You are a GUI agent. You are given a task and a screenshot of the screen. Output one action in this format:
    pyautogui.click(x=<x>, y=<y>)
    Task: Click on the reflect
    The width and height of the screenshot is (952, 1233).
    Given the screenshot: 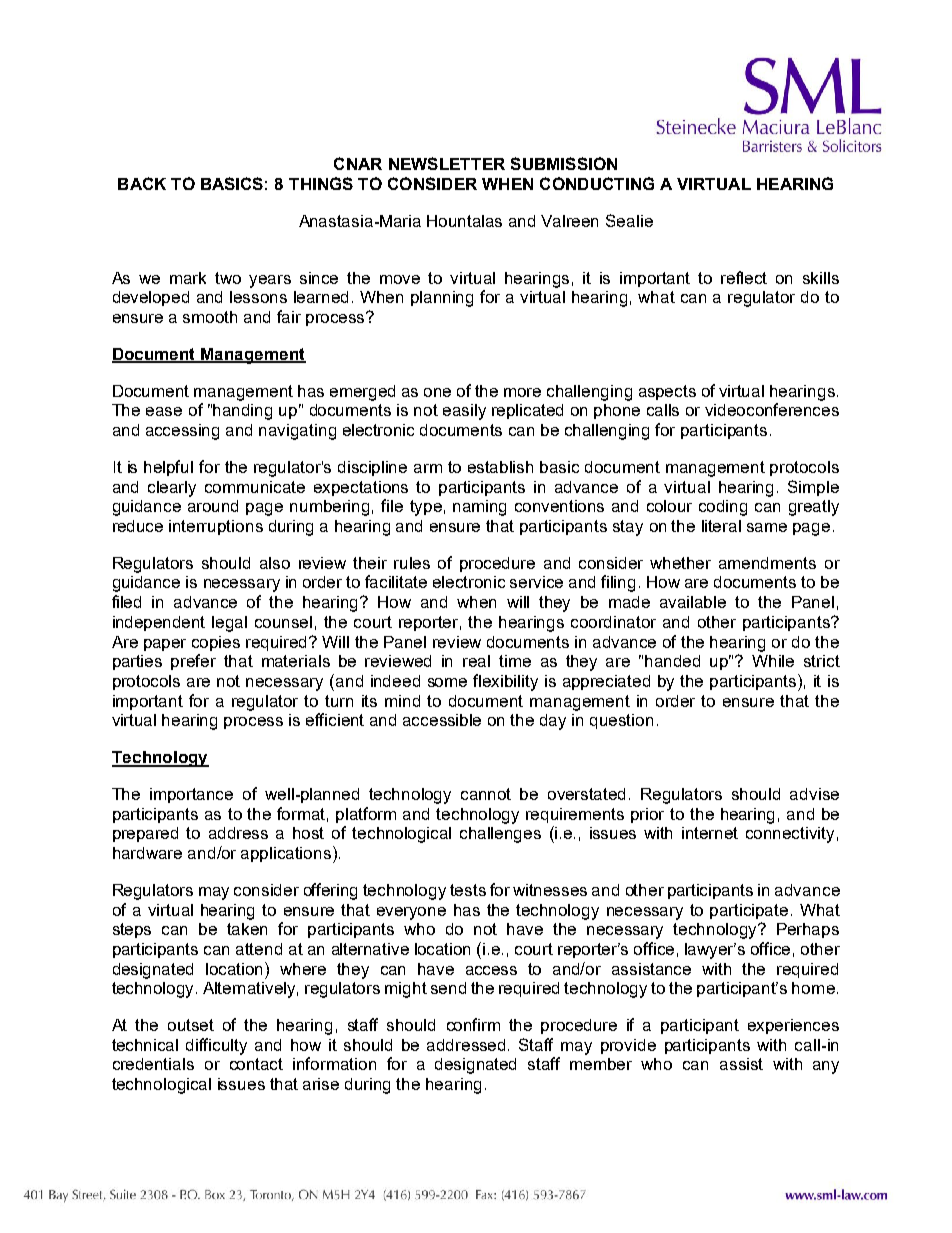 What is the action you would take?
    pyautogui.click(x=744, y=277)
